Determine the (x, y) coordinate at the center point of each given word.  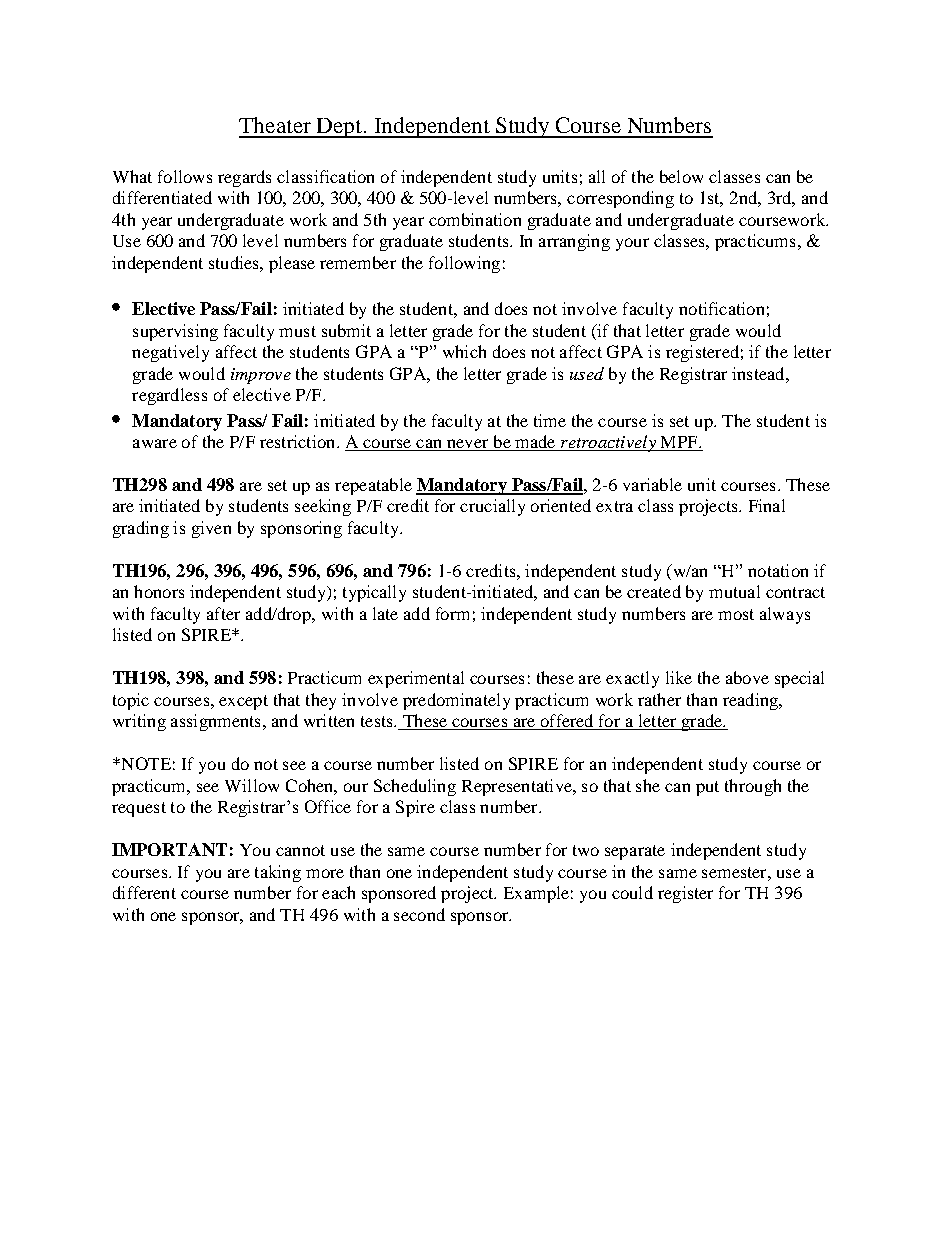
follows (185, 176)
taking (278, 873)
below (681, 176)
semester (735, 872)
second (419, 914)
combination (475, 219)
